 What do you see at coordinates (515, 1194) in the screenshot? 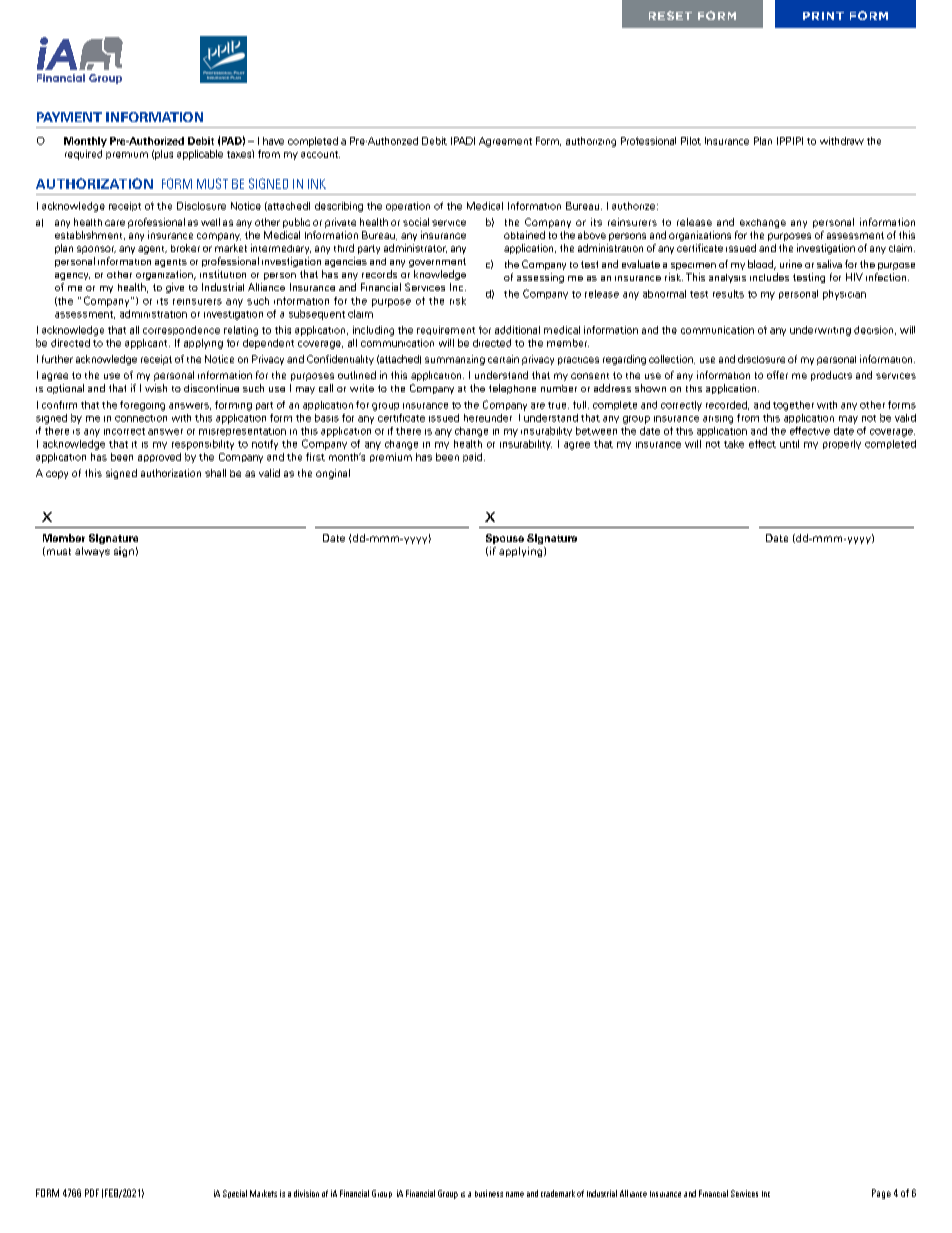
I see `name` at bounding box center [515, 1194].
